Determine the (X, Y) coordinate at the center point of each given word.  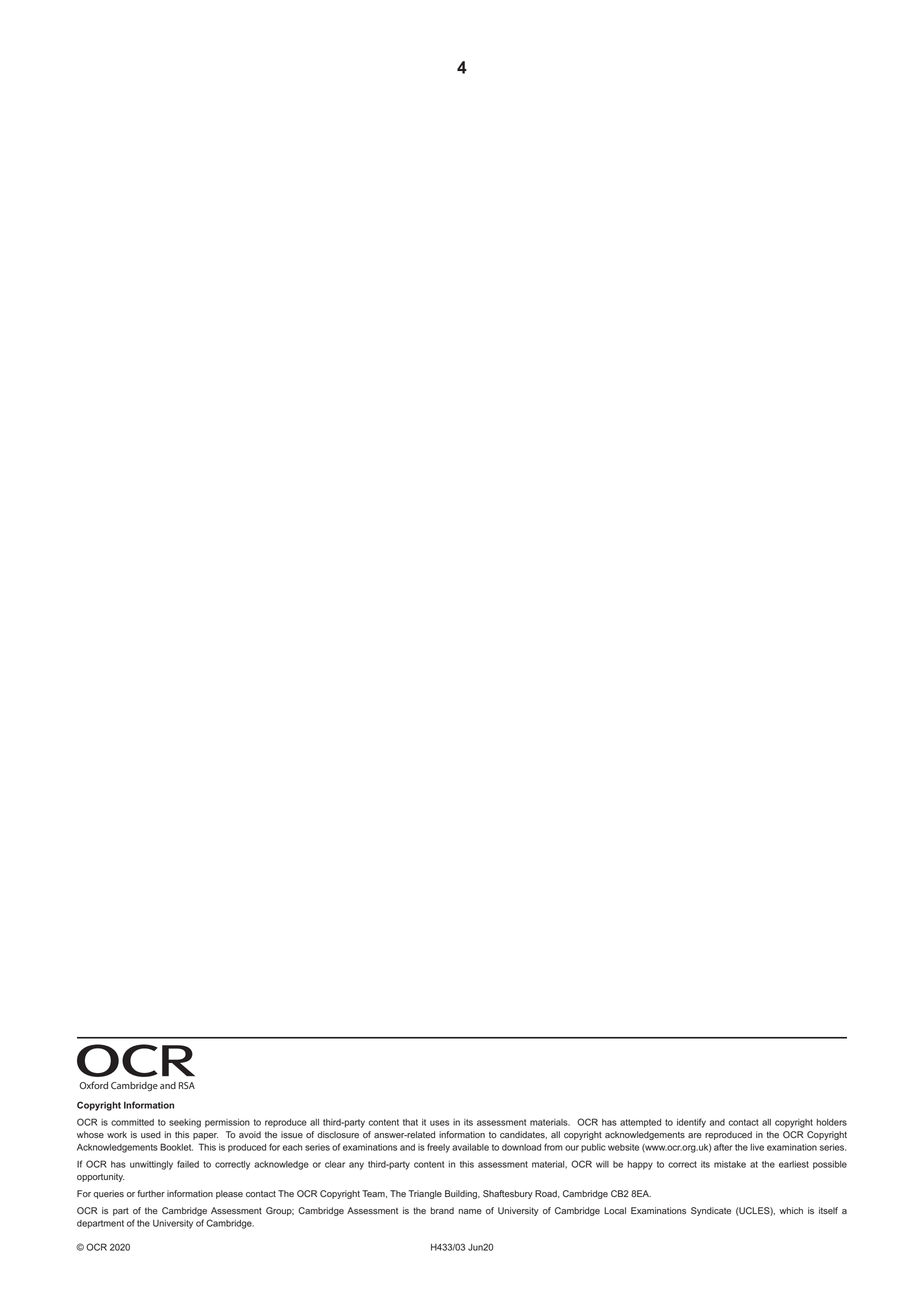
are (695, 1135)
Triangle (425, 1194)
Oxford (93, 1085)
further (151, 1193)
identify (691, 1123)
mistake (730, 1164)
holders (832, 1122)
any (356, 1166)
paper (205, 1136)
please (229, 1194)
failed (188, 1164)
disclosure (338, 1135)
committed (132, 1122)
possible (830, 1165)
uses (439, 1123)
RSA (187, 1085)
